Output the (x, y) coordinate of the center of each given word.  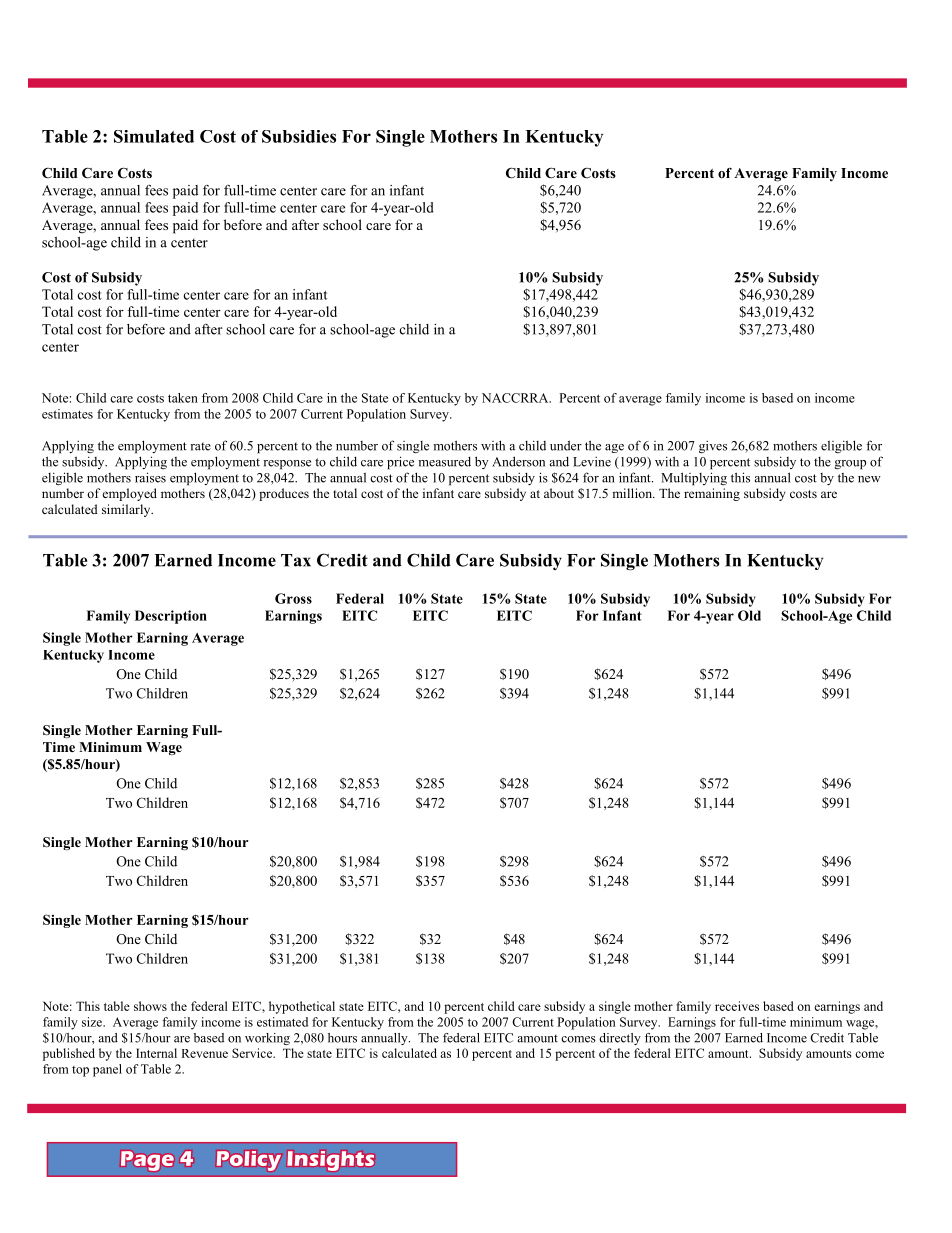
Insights (331, 1161)
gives (713, 447)
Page (147, 1161)
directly (620, 1039)
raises (150, 477)
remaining (712, 494)
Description (171, 617)
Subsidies (299, 136)
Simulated (154, 136)
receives (737, 1006)
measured (444, 461)
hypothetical (302, 1007)
